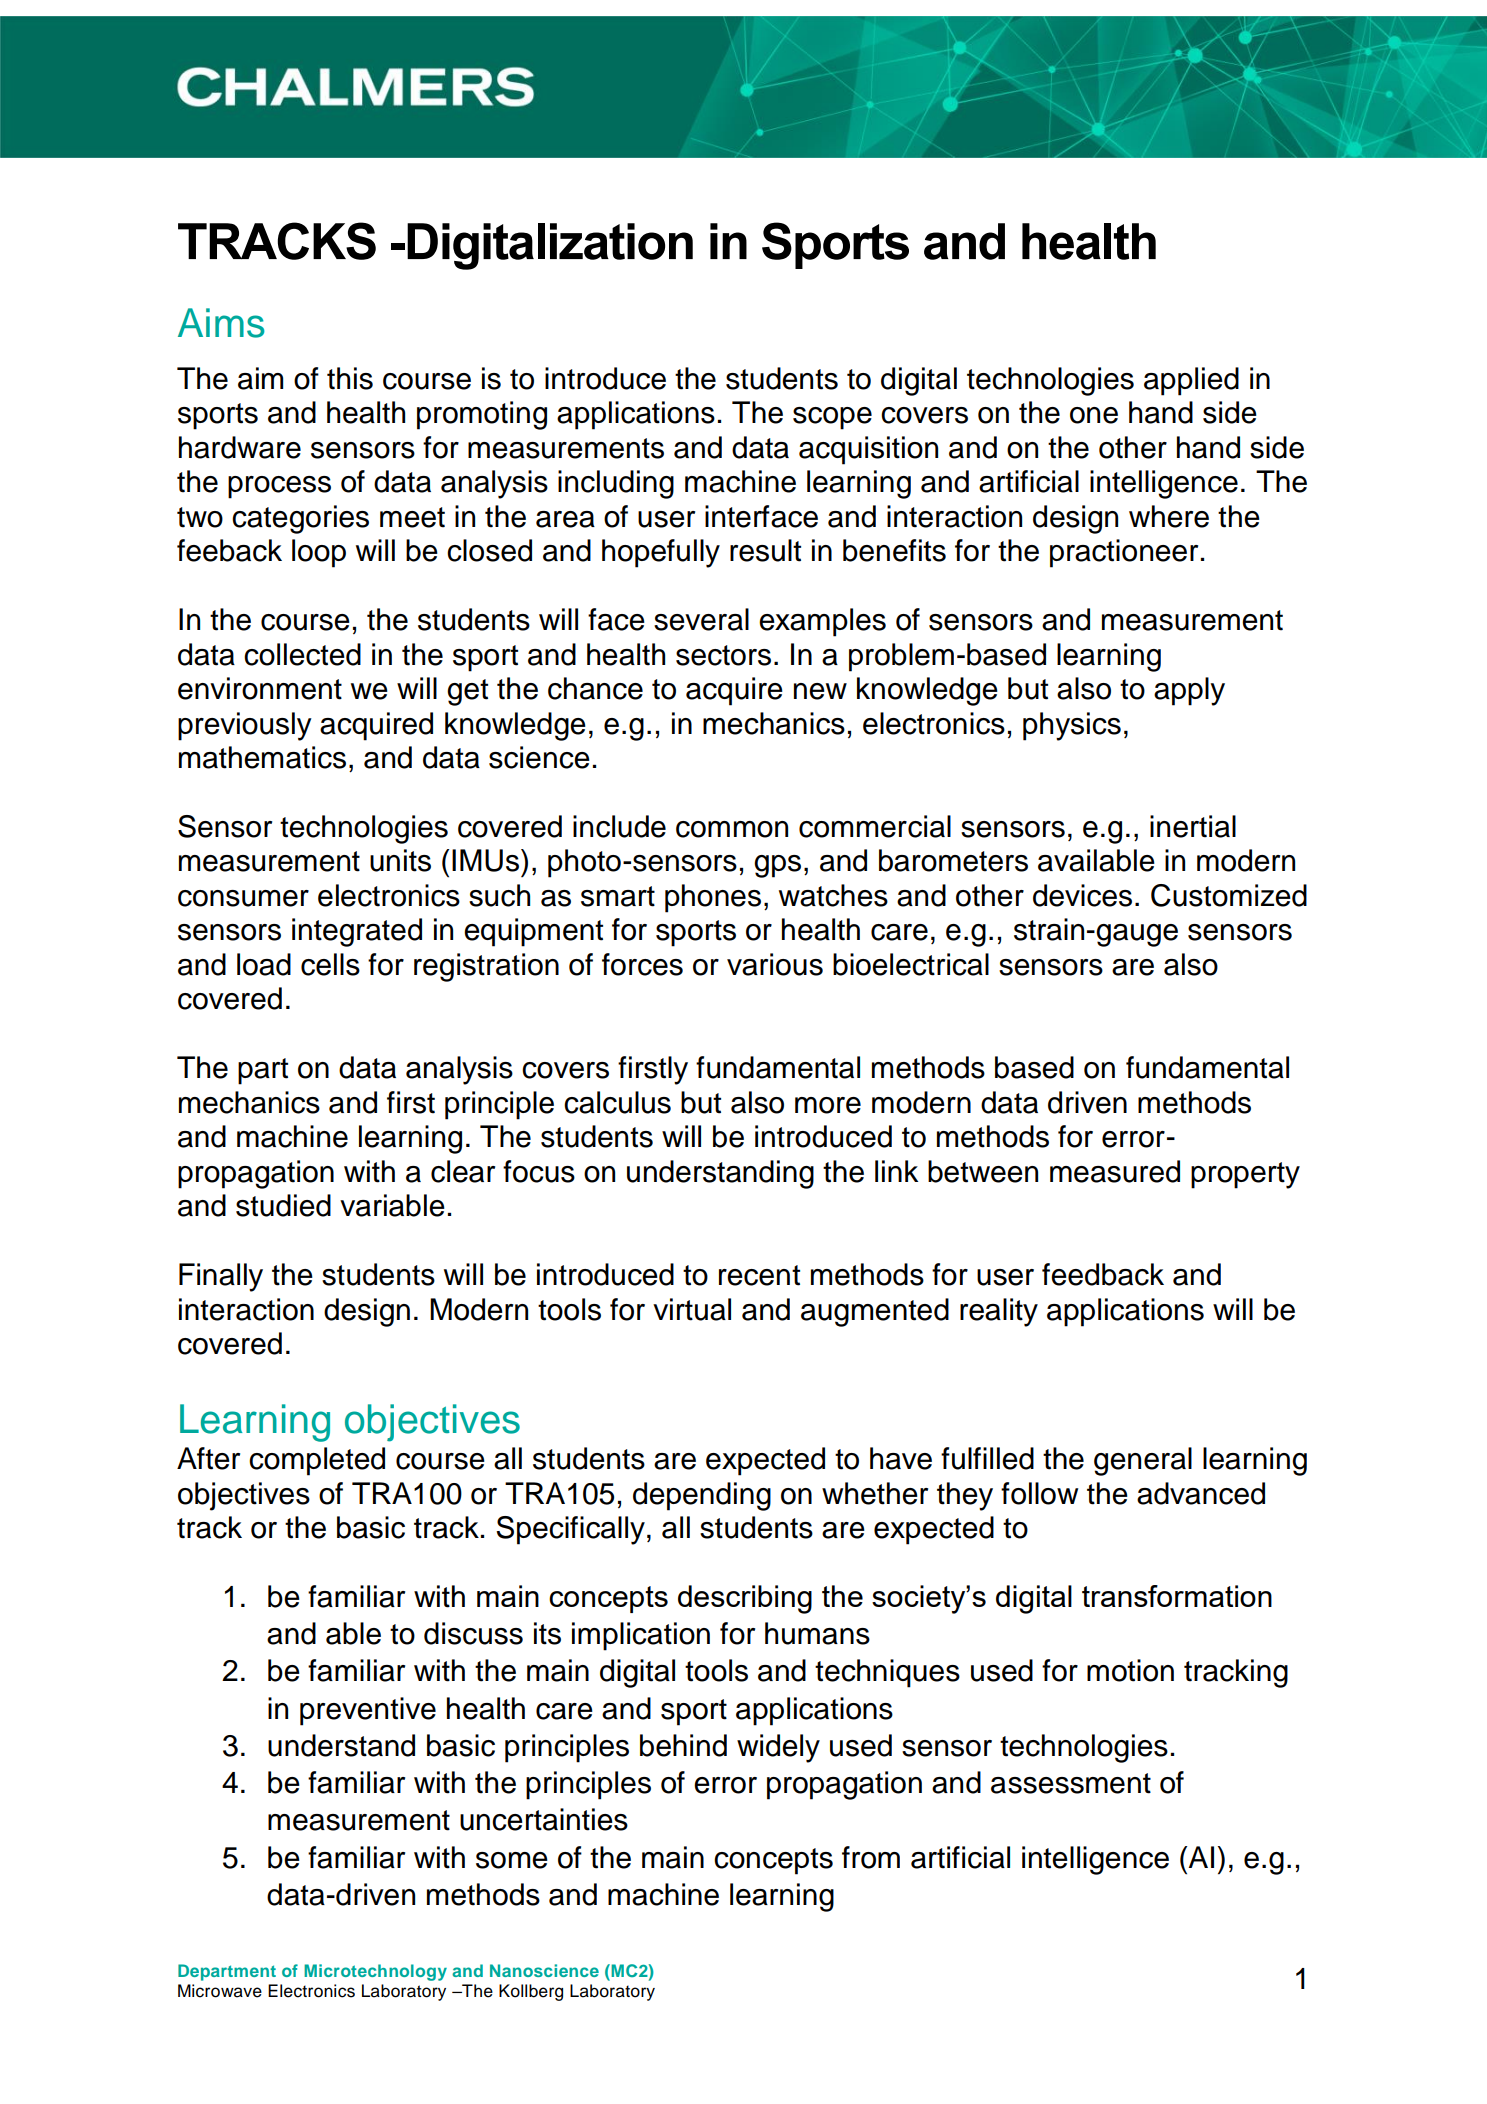  Describe the element at coordinates (1082, 895) in the screenshot. I see `devices` at that location.
